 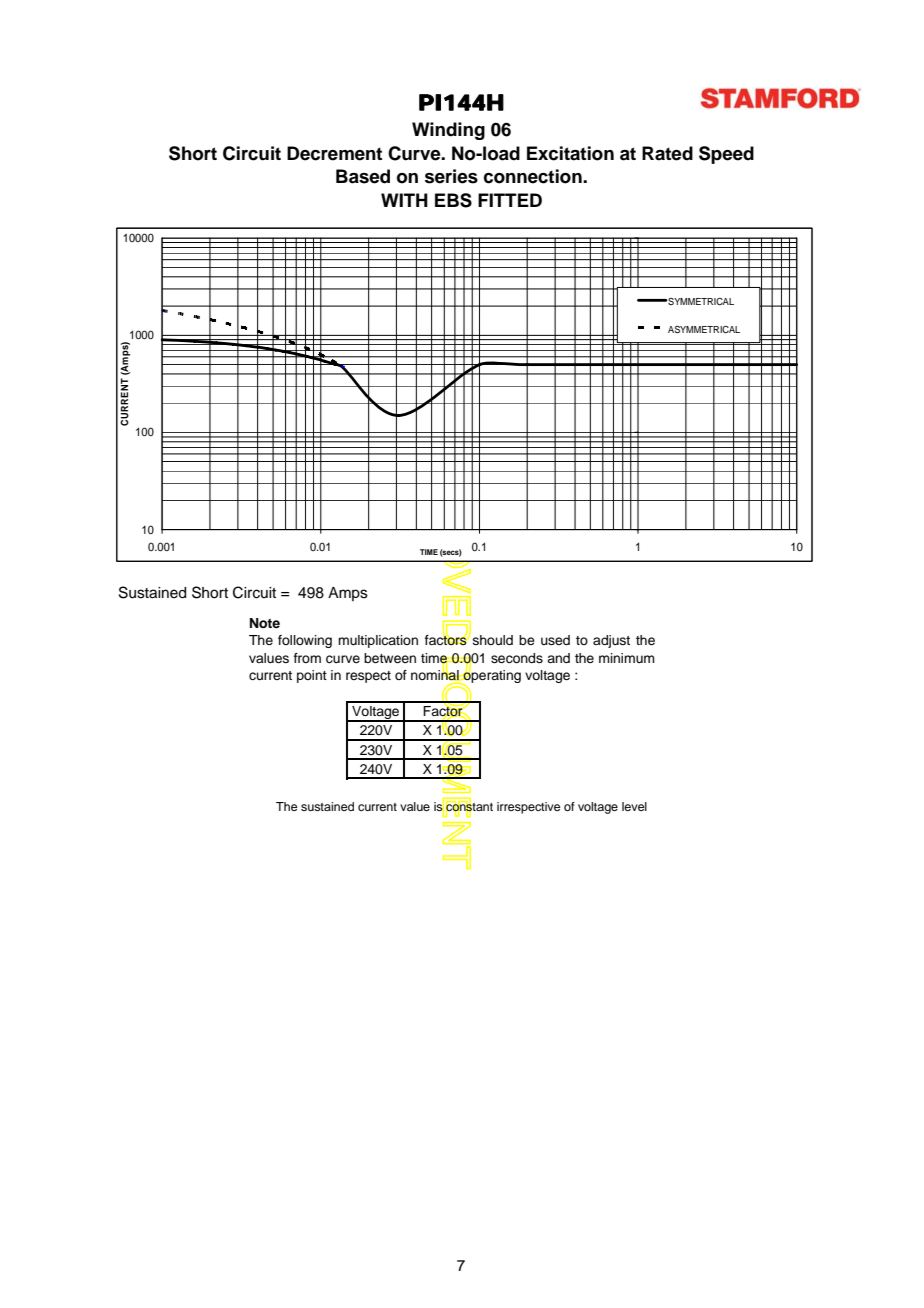 What do you see at coordinates (667, 153) in the screenshot?
I see `Rated` at bounding box center [667, 153].
